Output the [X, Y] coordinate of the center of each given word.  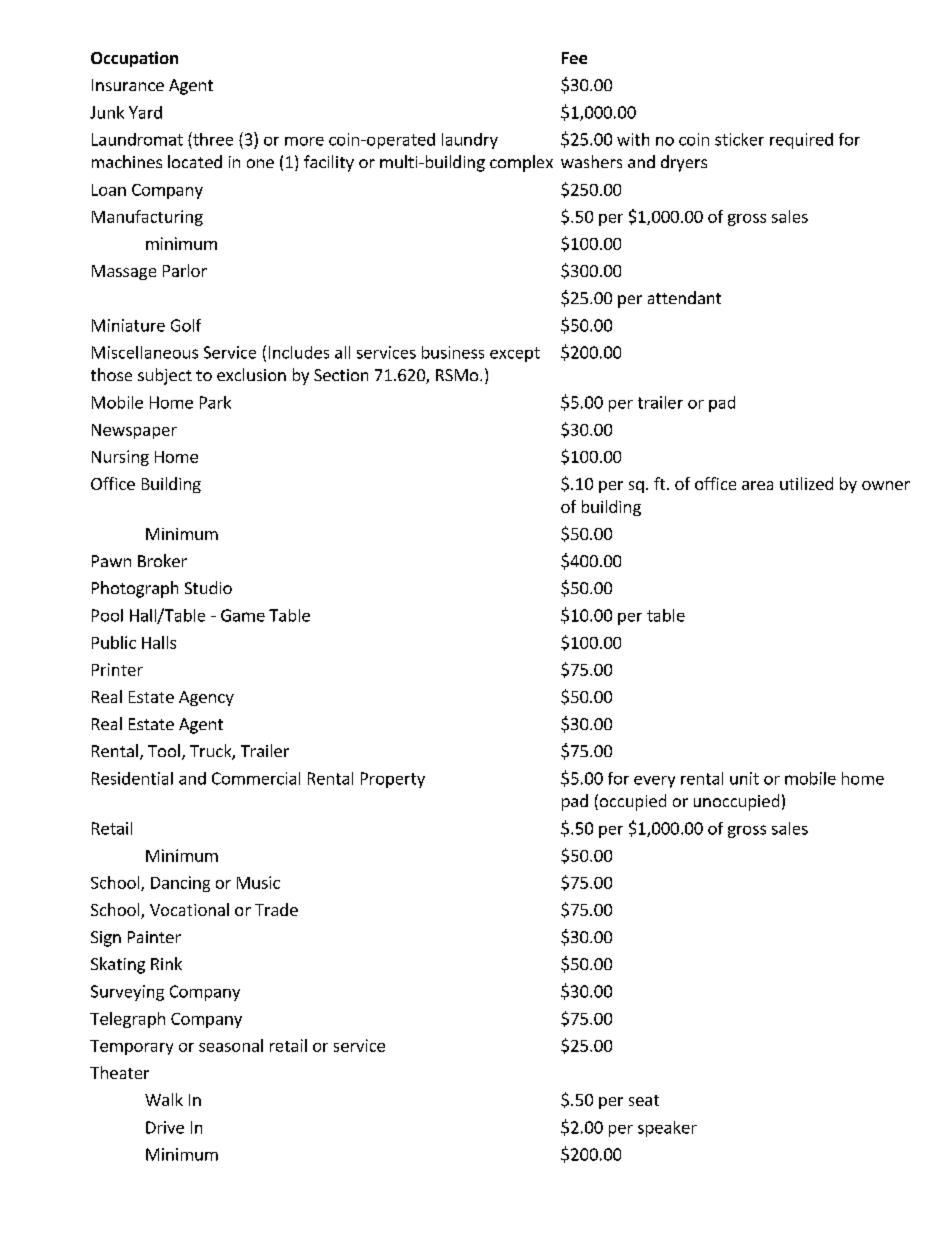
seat [644, 1100]
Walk [164, 1099]
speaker [667, 1129]
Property [393, 780]
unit [744, 778]
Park [215, 402]
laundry [470, 141]
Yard [145, 112]
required [801, 141]
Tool [164, 750]
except [515, 354]
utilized [806, 483]
